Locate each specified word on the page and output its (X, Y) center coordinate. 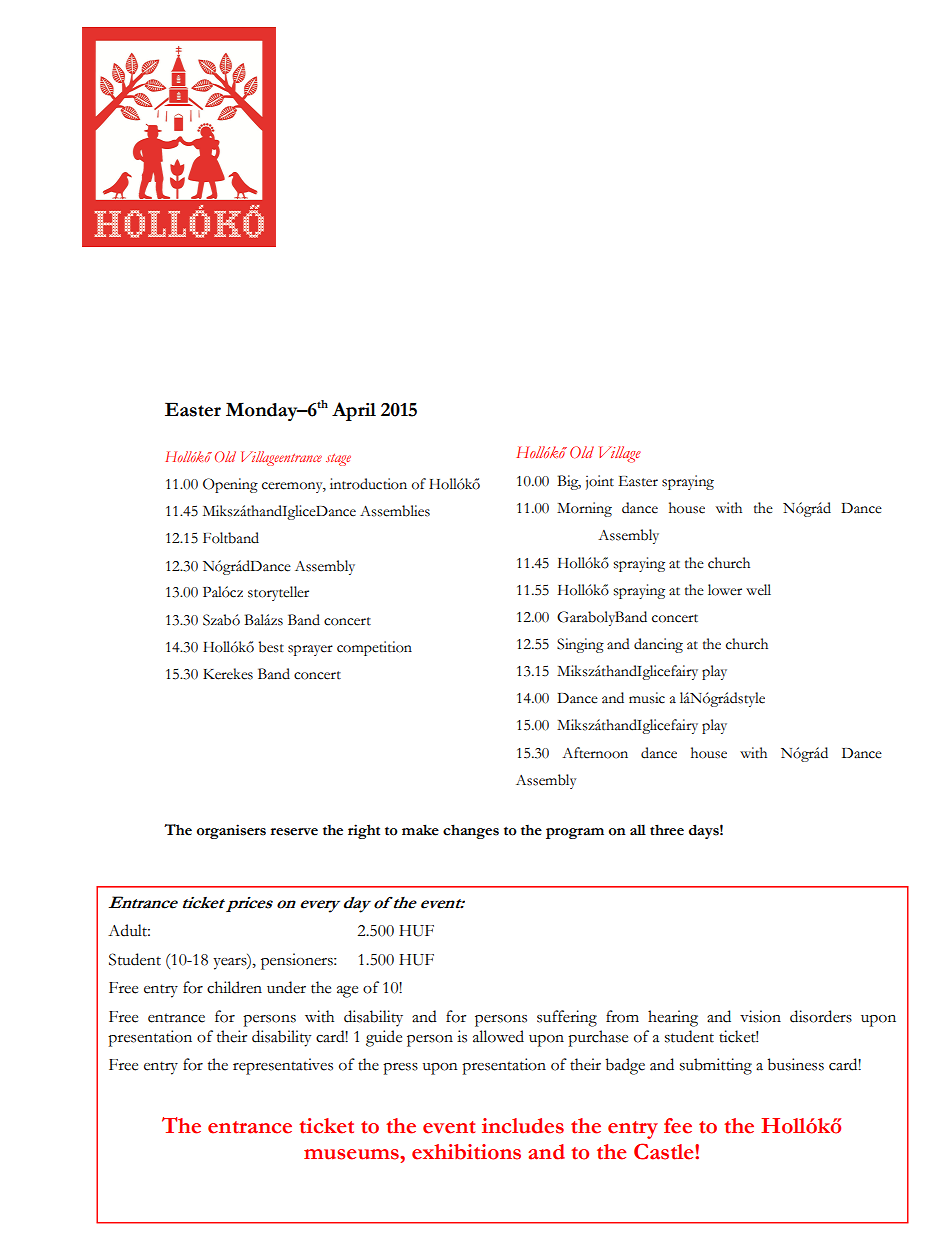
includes (523, 1126)
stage (338, 460)
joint (600, 482)
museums (352, 1154)
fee (678, 1126)
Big (569, 482)
